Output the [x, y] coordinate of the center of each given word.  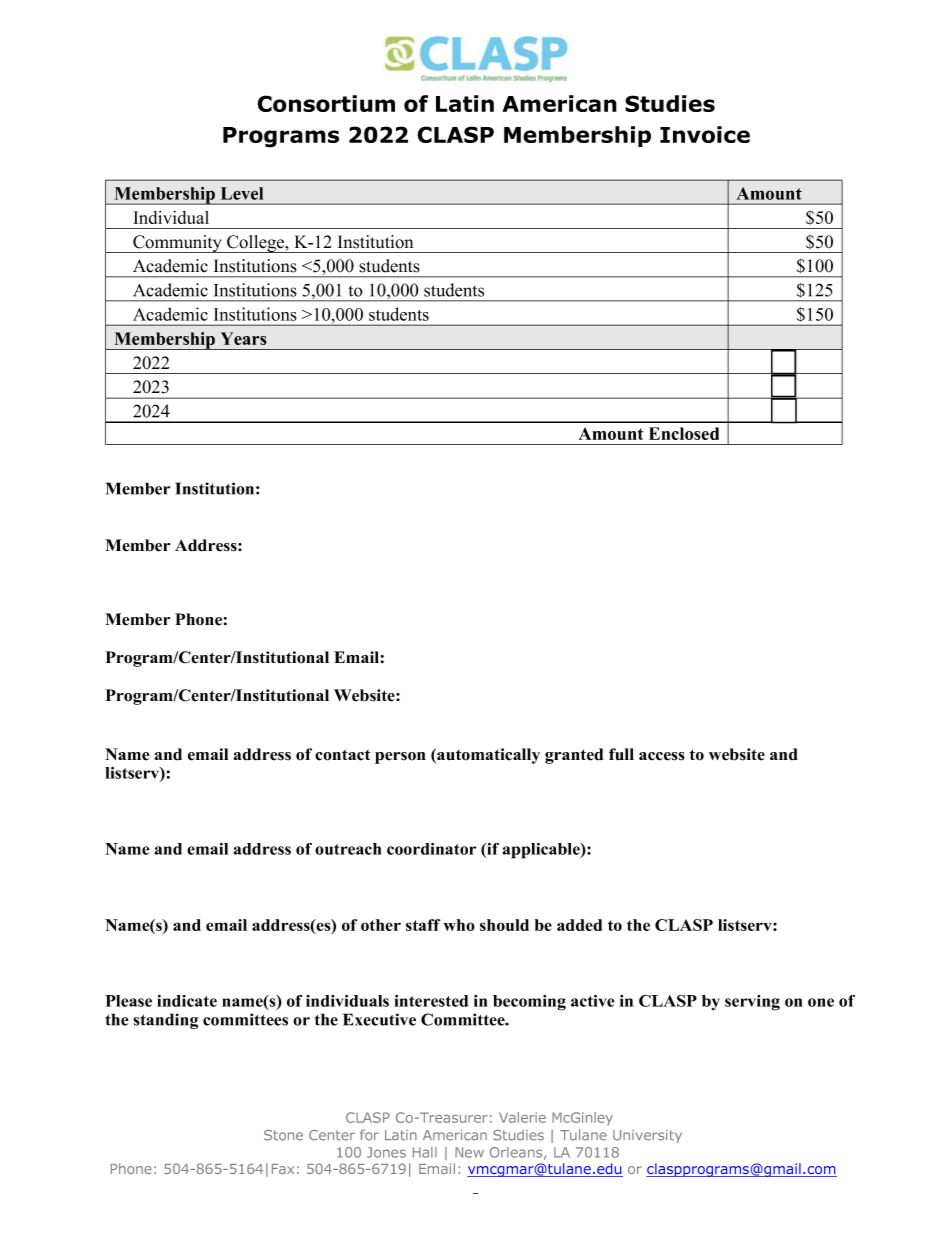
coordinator [432, 849]
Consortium [326, 103]
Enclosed [684, 433]
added [579, 925]
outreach [348, 849]
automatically [487, 756]
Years [244, 338]
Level [242, 193]
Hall [425, 1152]
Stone [283, 1135]
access [662, 756]
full [621, 754]
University [647, 1136]
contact [342, 755]
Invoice [705, 134]
